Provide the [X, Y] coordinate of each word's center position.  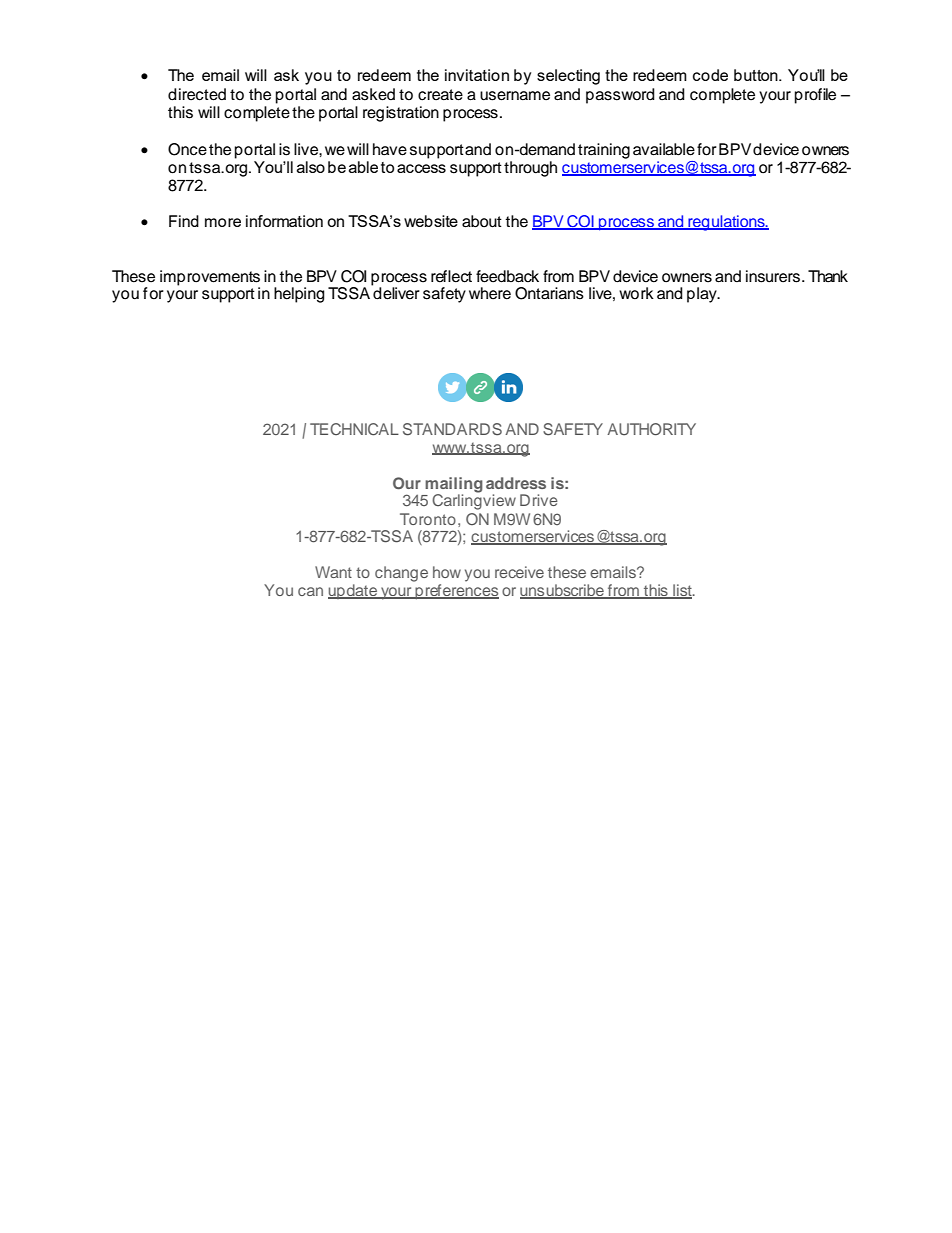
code [710, 75]
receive [519, 572]
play [703, 295]
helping [299, 295]
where [490, 293]
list [682, 591]
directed [197, 94]
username [515, 96]
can [310, 591]
